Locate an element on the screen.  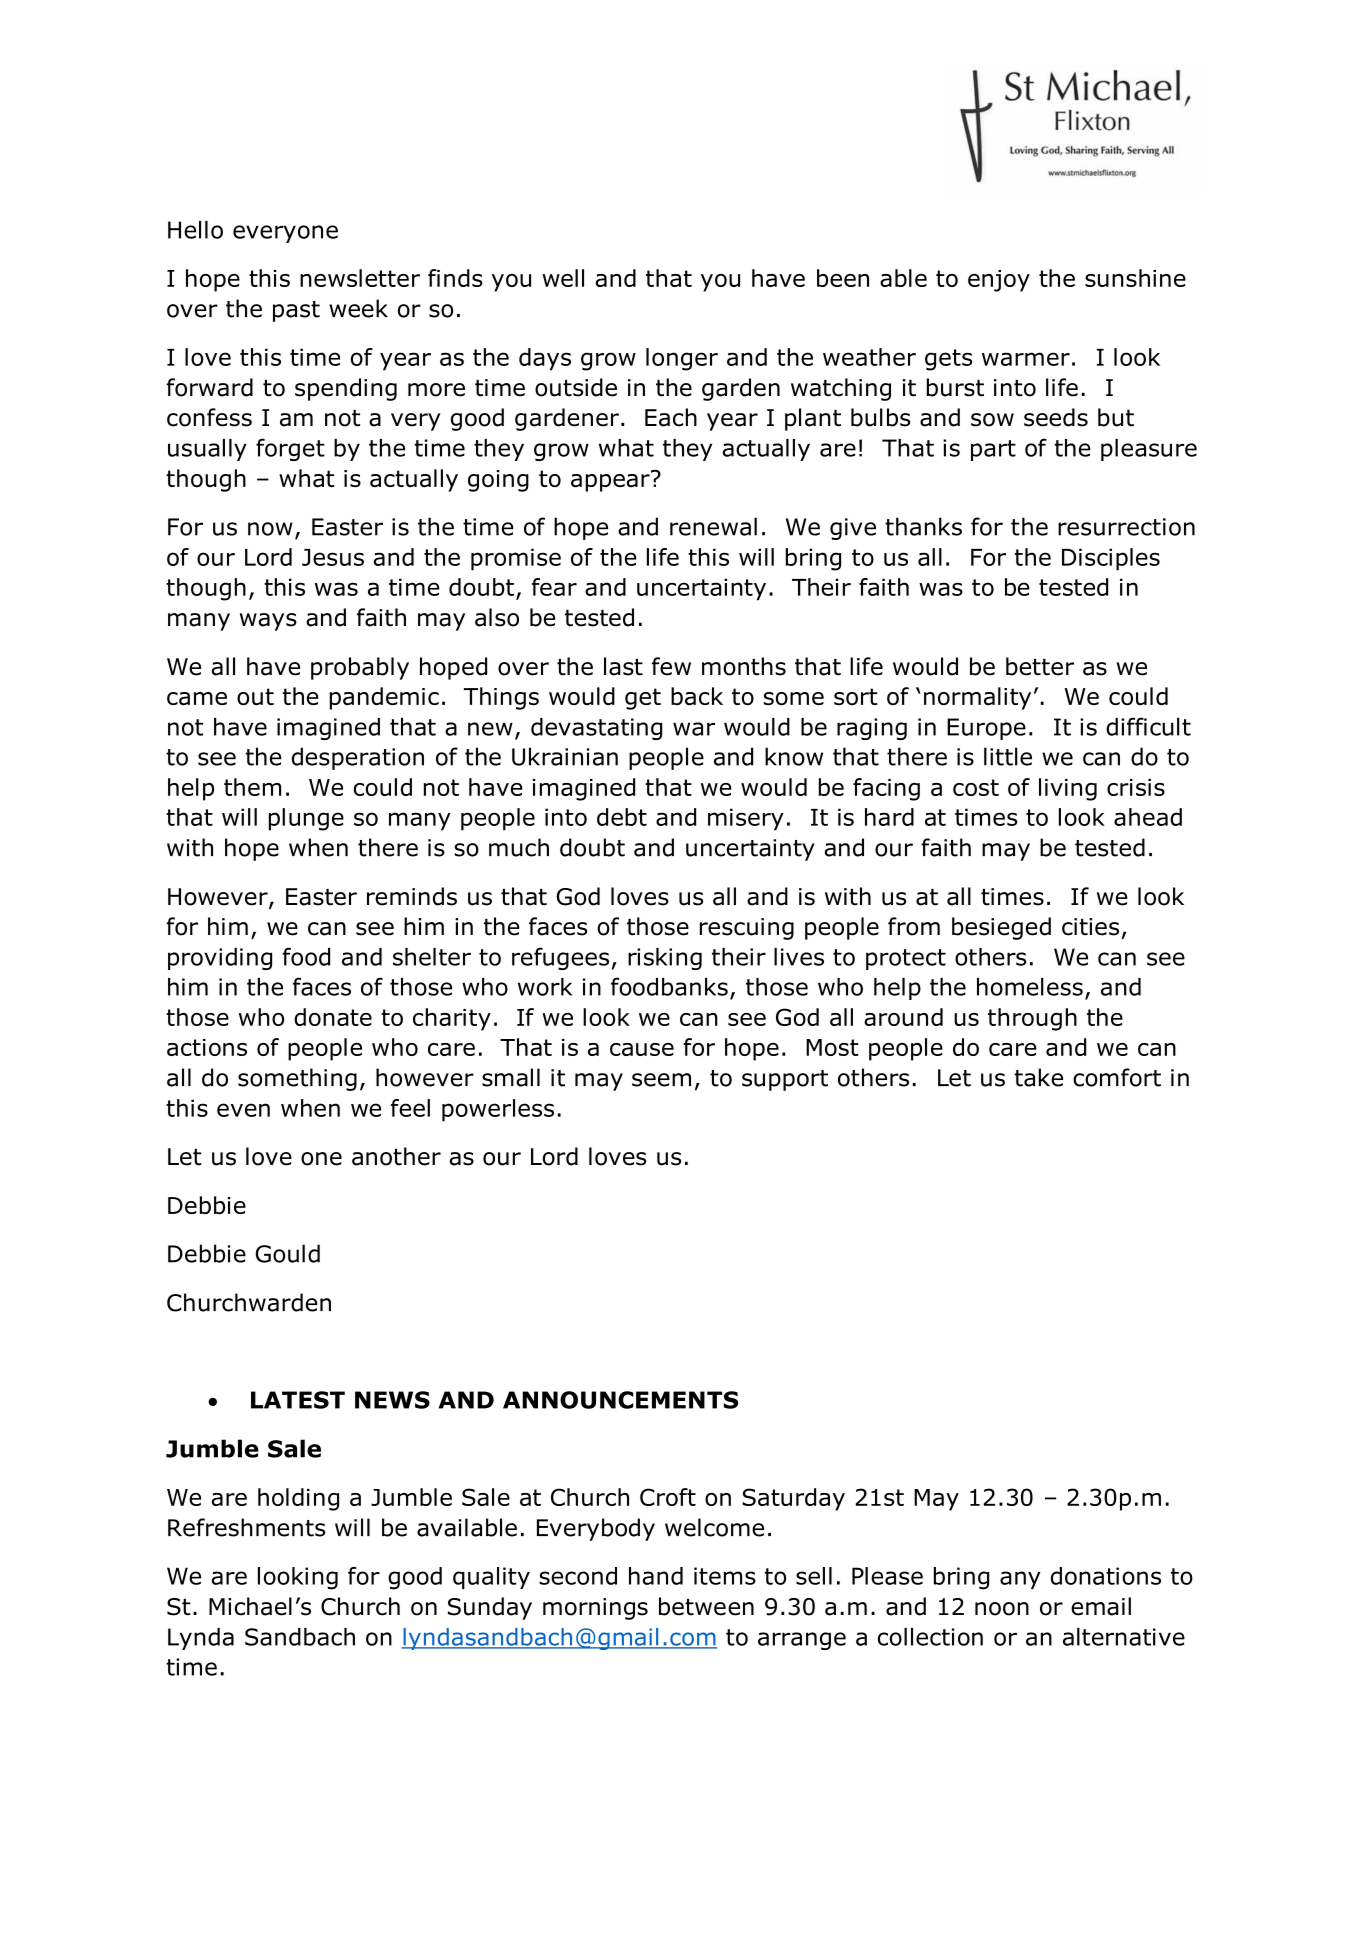
take is located at coordinates (1039, 1077).
